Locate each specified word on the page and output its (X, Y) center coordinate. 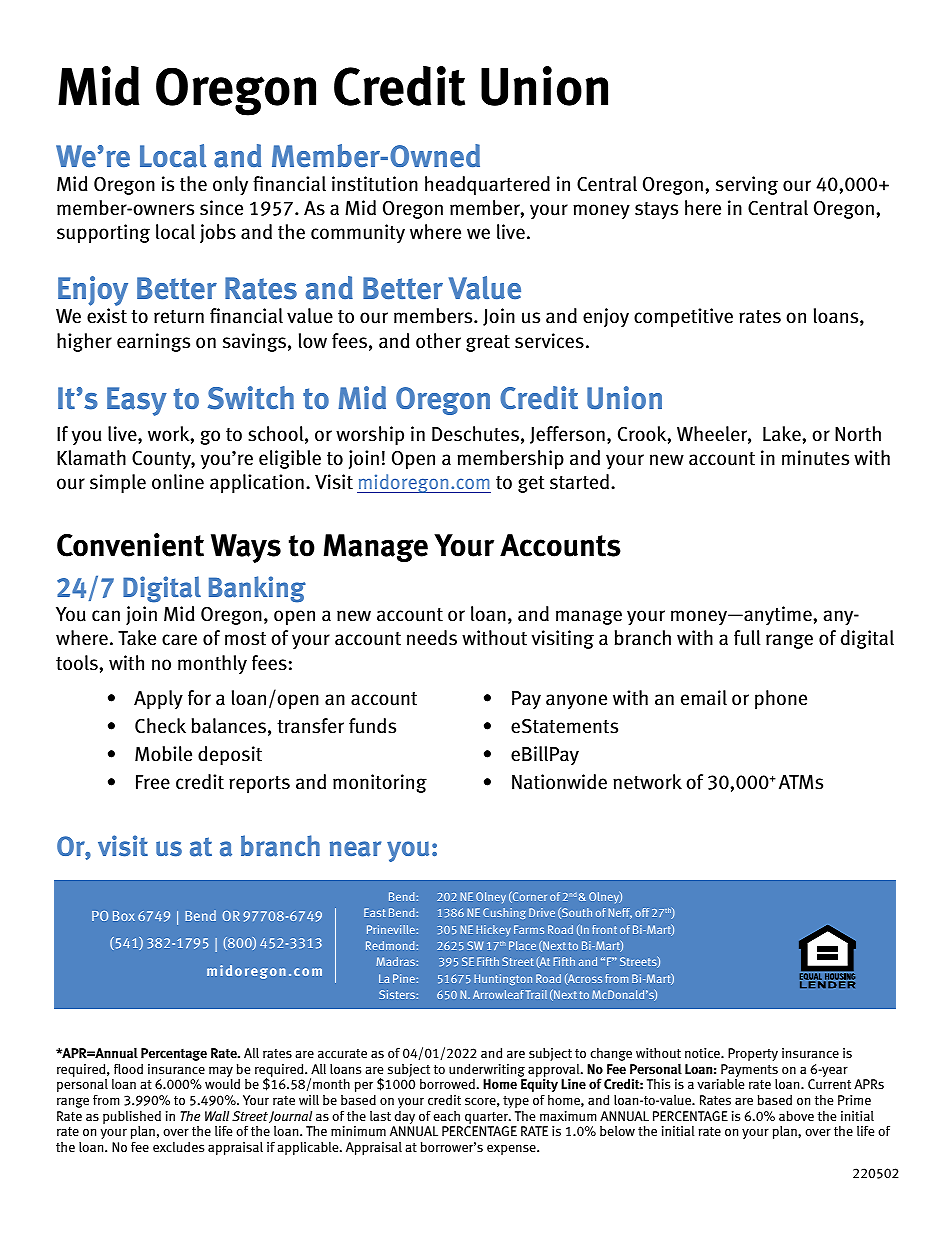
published (132, 1117)
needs (432, 638)
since (221, 208)
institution (375, 184)
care (179, 640)
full (747, 638)
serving (747, 185)
